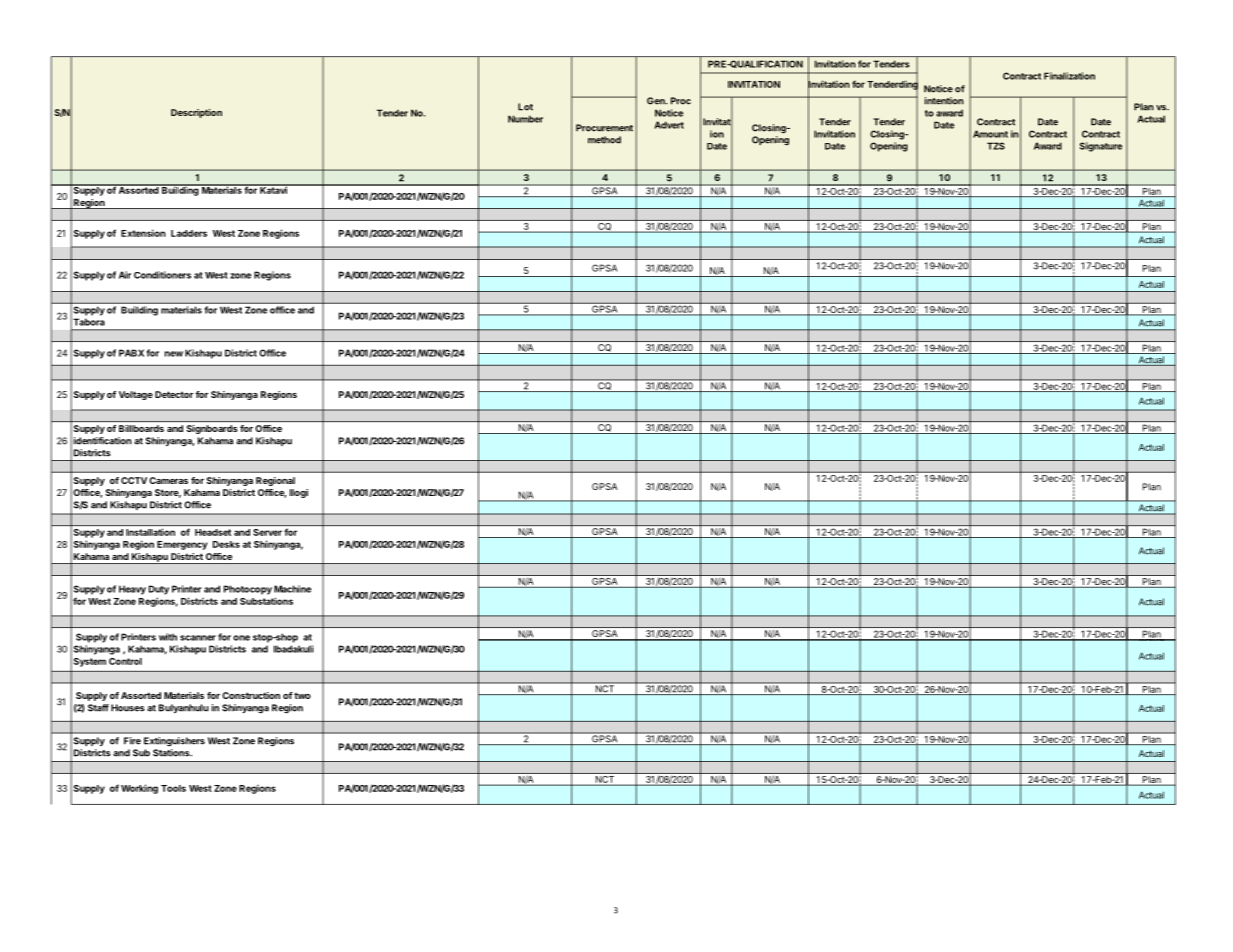 The image size is (1233, 952). What do you see at coordinates (141, 428) in the image?
I see `Billboards` at bounding box center [141, 428].
